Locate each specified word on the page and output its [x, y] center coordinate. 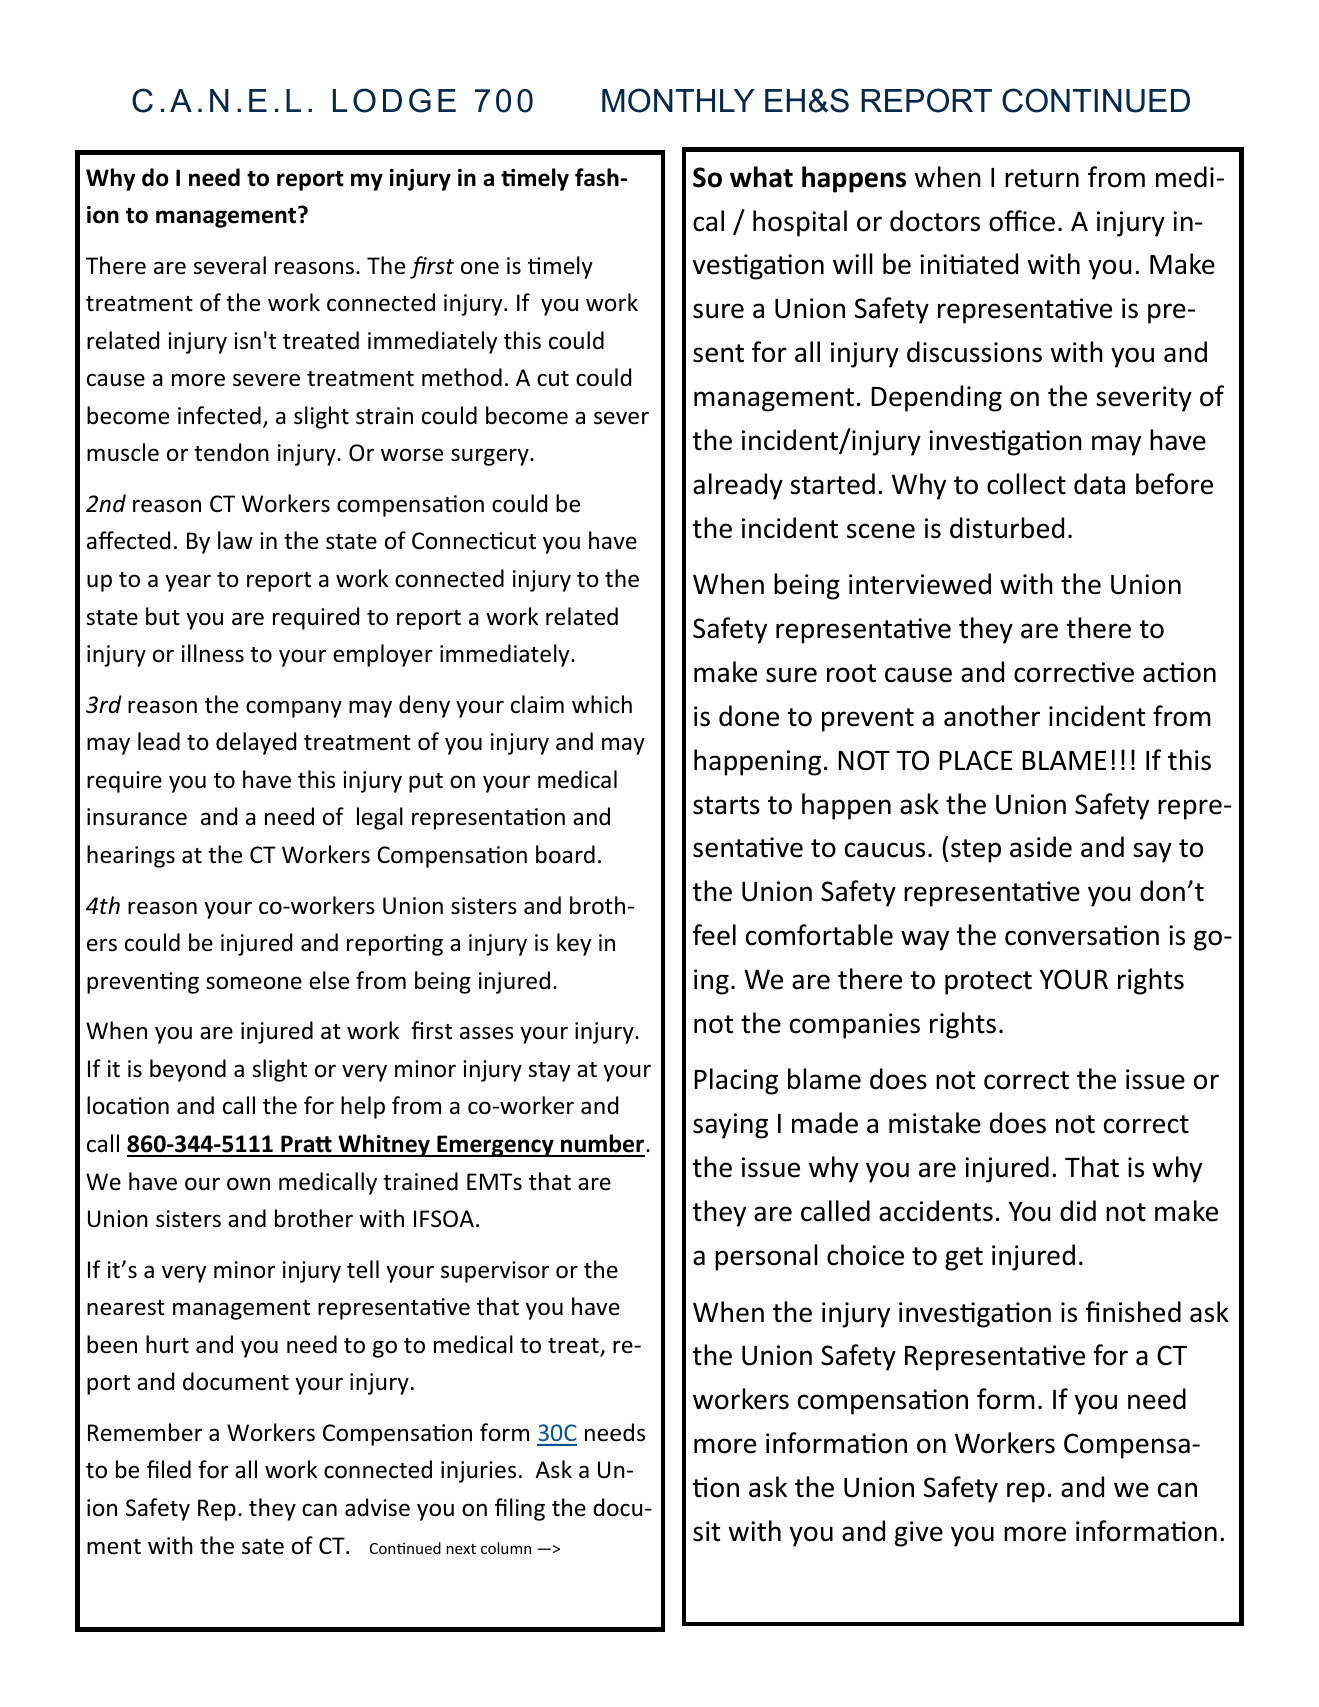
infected [219, 415]
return [1042, 178]
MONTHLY [678, 100]
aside [1041, 847]
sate [263, 1547]
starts [726, 805]
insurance [137, 817]
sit [706, 1531]
